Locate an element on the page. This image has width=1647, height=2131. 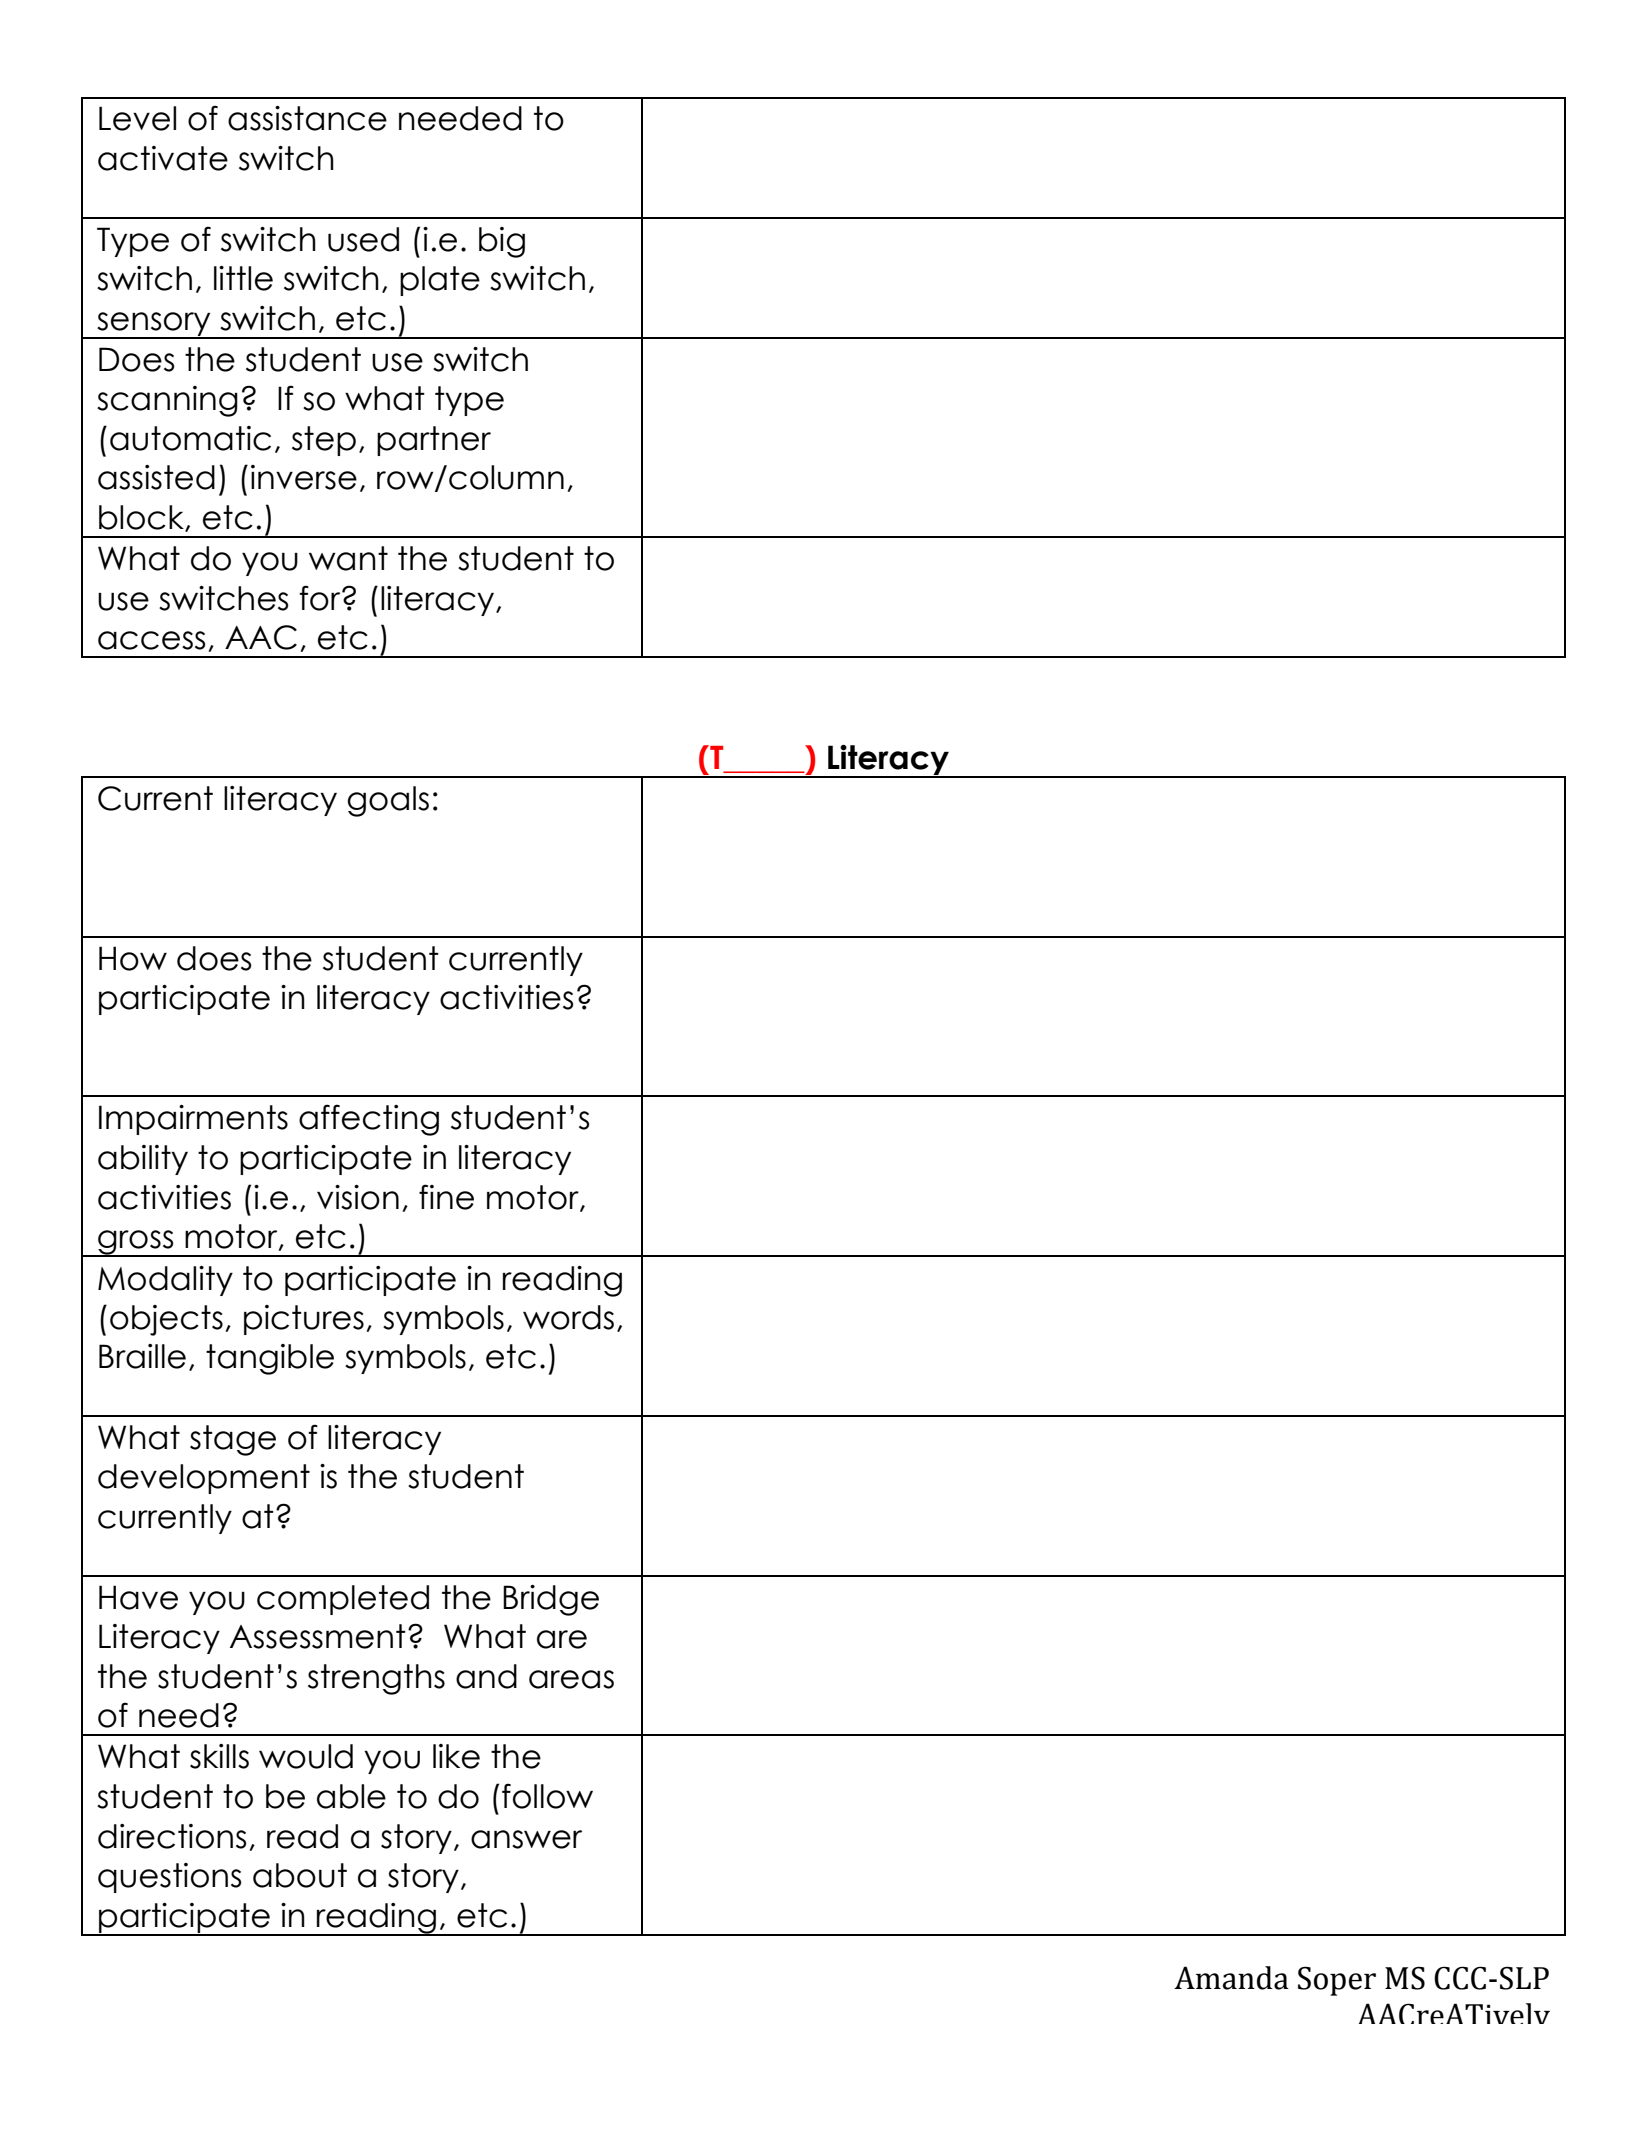
plate is located at coordinates (440, 281).
